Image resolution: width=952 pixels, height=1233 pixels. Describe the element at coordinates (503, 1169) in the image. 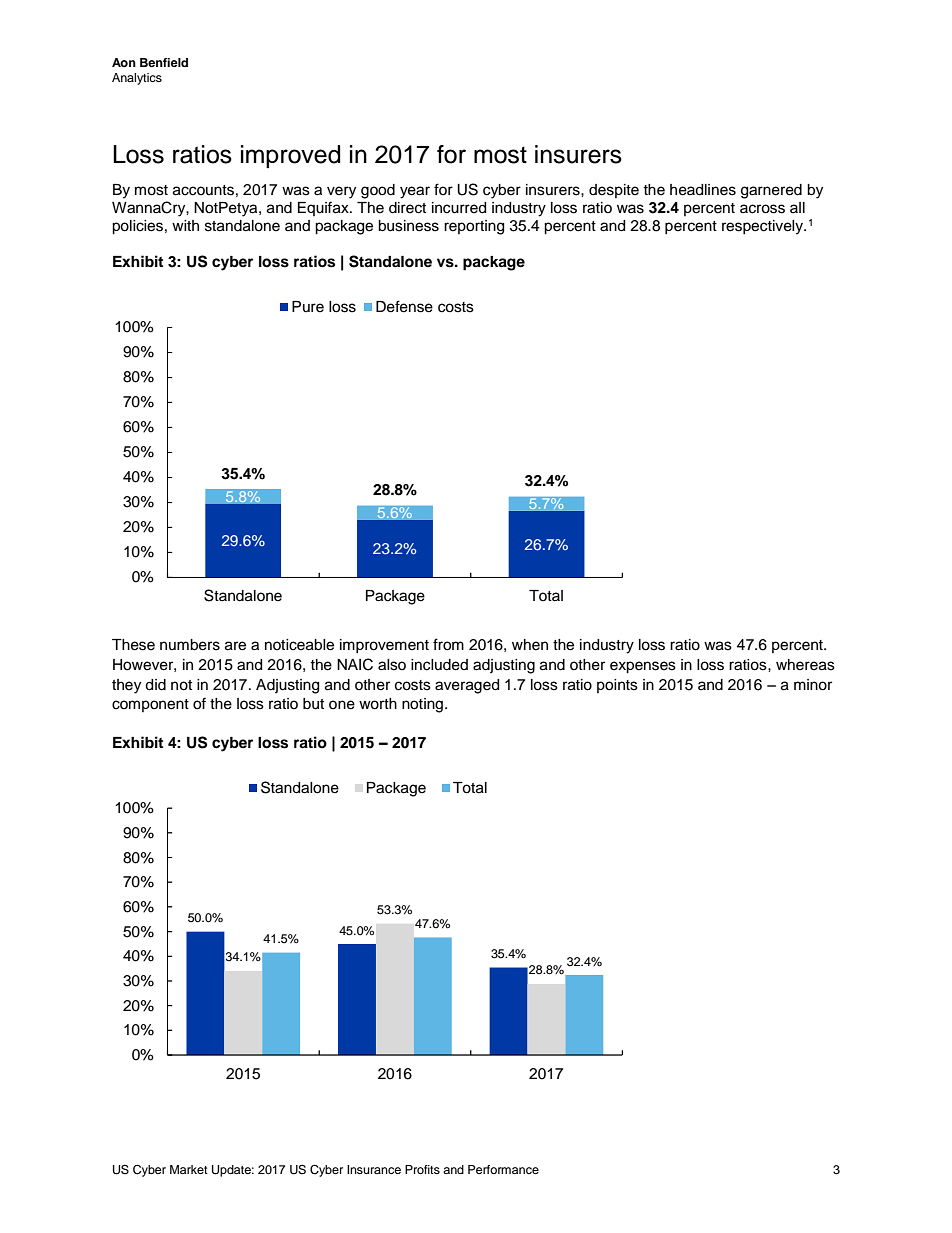

I see `Performance` at that location.
